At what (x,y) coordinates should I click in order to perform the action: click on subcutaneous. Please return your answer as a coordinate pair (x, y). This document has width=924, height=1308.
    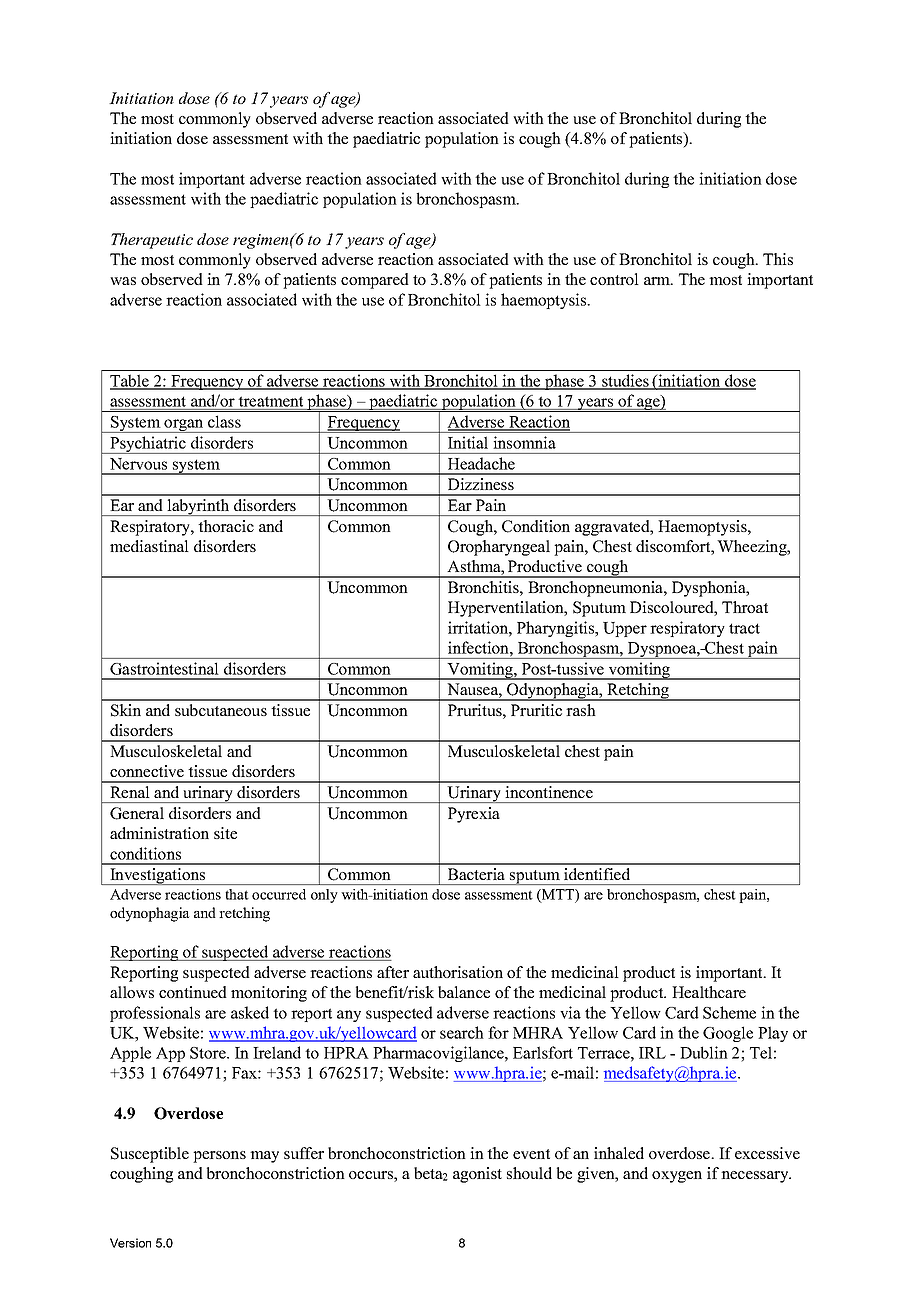
    Looking at the image, I should click on (221, 710).
